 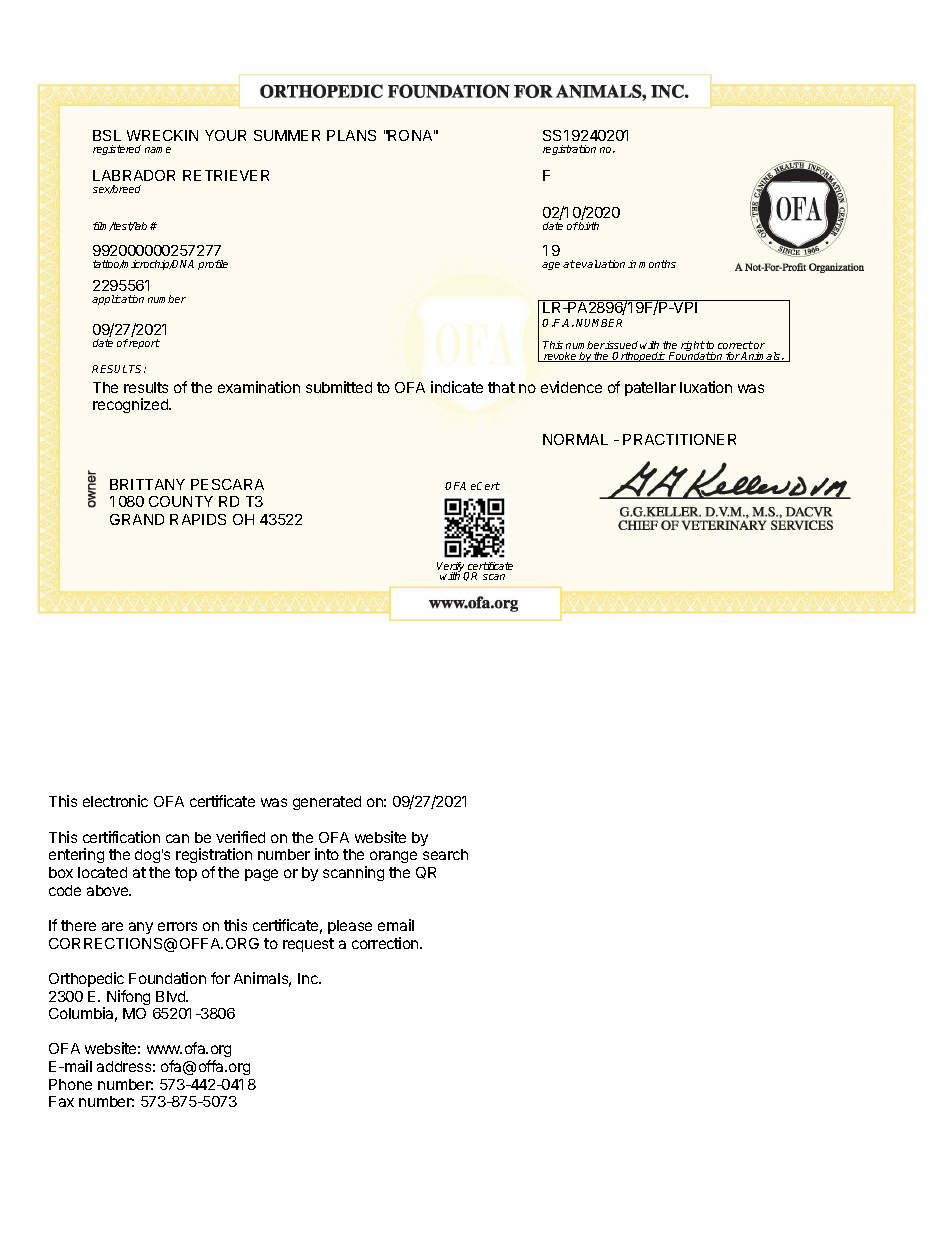 I want to click on name, so click(x=158, y=150).
